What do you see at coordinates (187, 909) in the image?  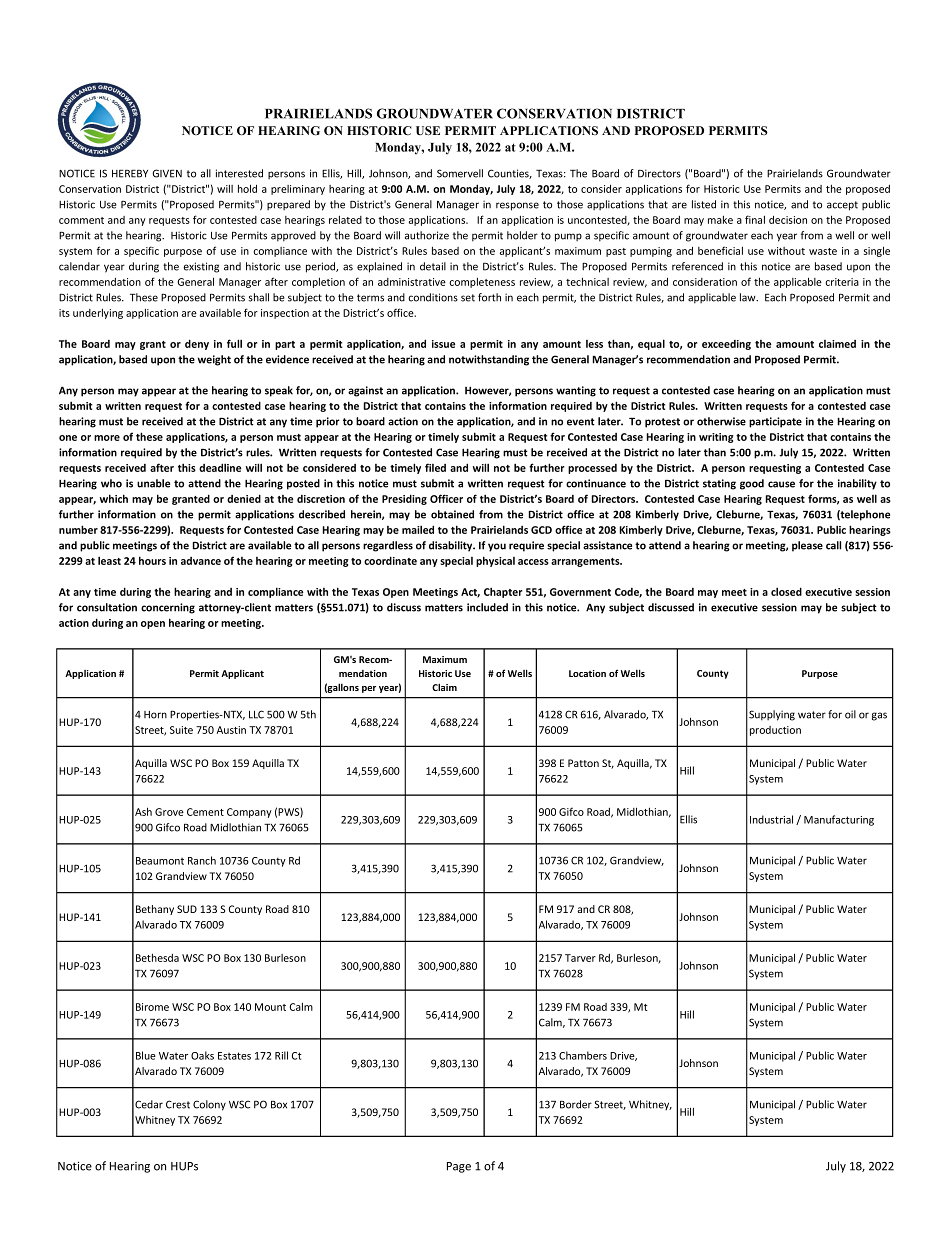 I see `SUD` at bounding box center [187, 909].
